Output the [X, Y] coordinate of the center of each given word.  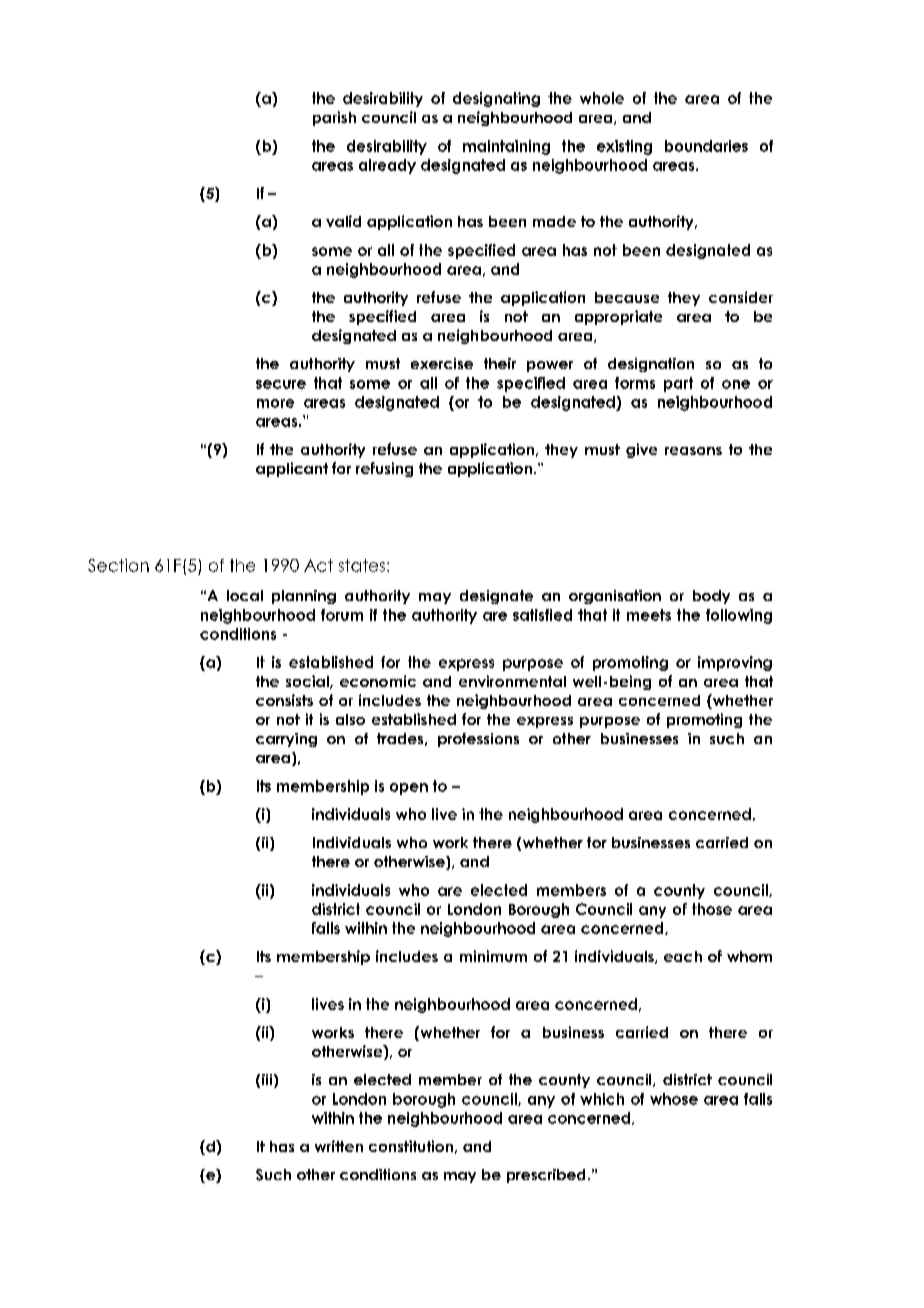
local [245, 595]
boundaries [706, 146]
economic [378, 681]
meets [649, 615]
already [387, 166]
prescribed [546, 1176]
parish [334, 118]
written [339, 1146]
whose [674, 1099]
